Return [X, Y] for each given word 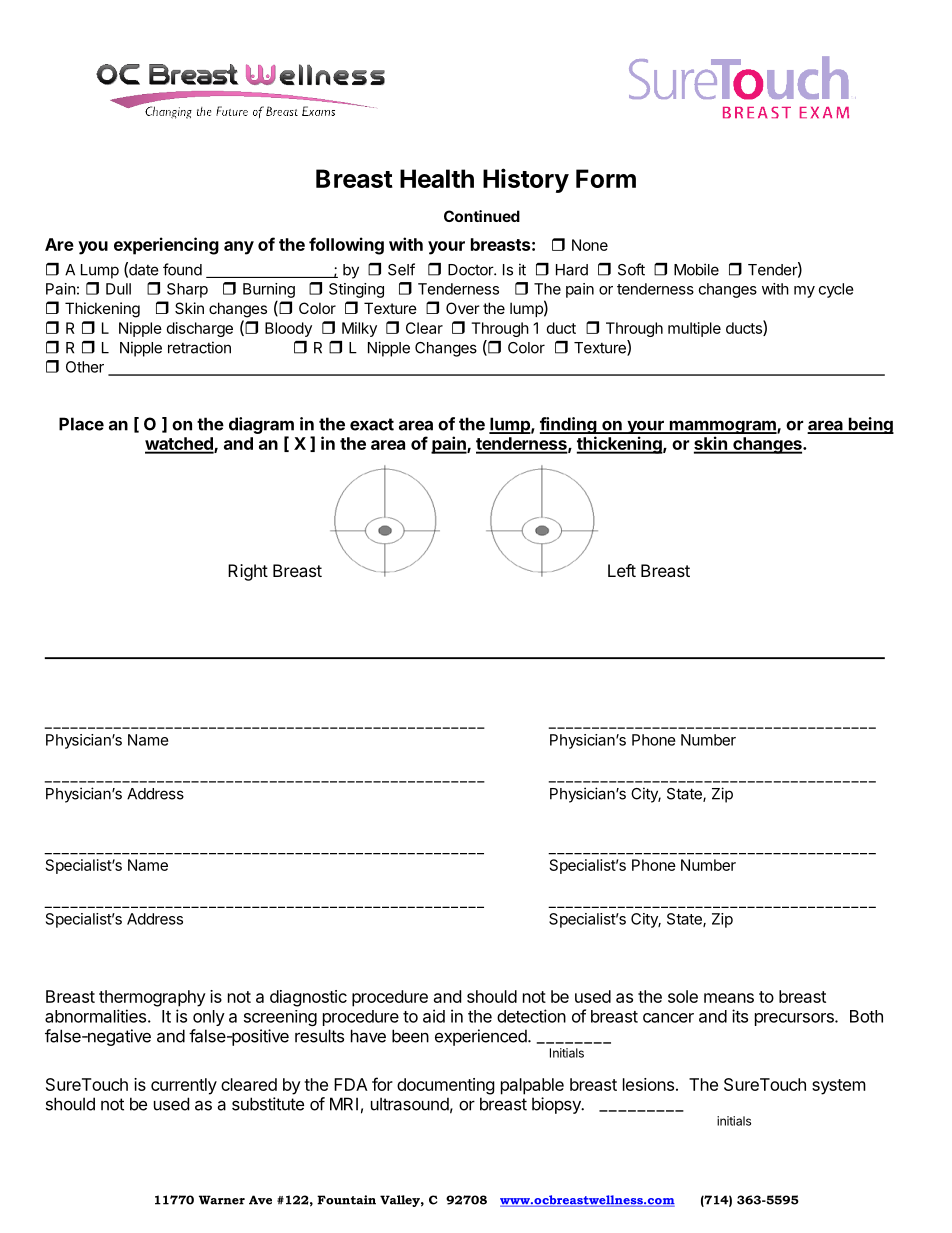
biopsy [557, 1105]
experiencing [166, 246]
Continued [482, 216]
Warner [222, 1200]
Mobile [696, 269]
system [839, 1087]
